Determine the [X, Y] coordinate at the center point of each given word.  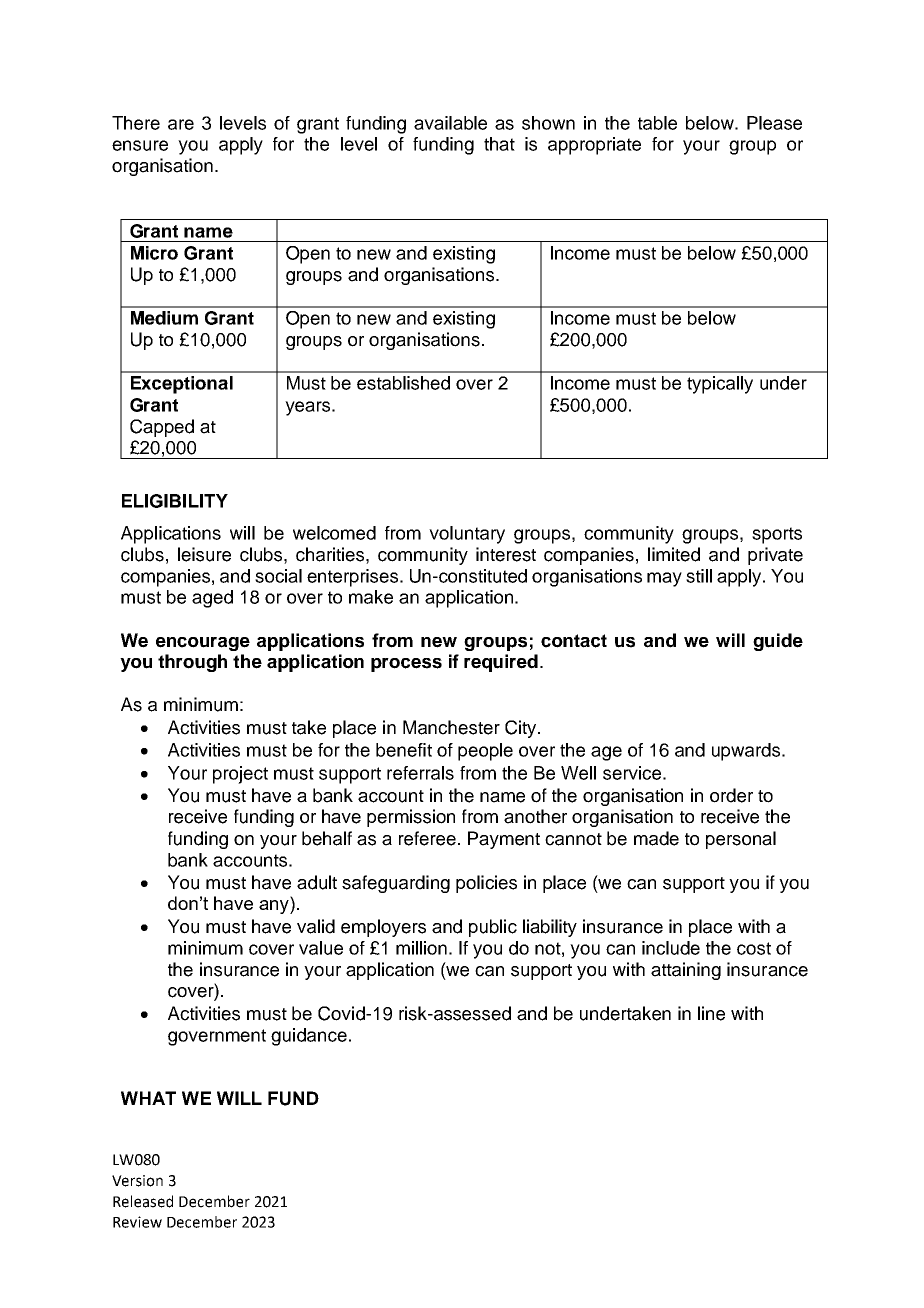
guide [778, 642]
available [450, 123]
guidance [309, 1037]
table [657, 123]
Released [143, 1201]
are [181, 124]
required [501, 663]
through [192, 663]
